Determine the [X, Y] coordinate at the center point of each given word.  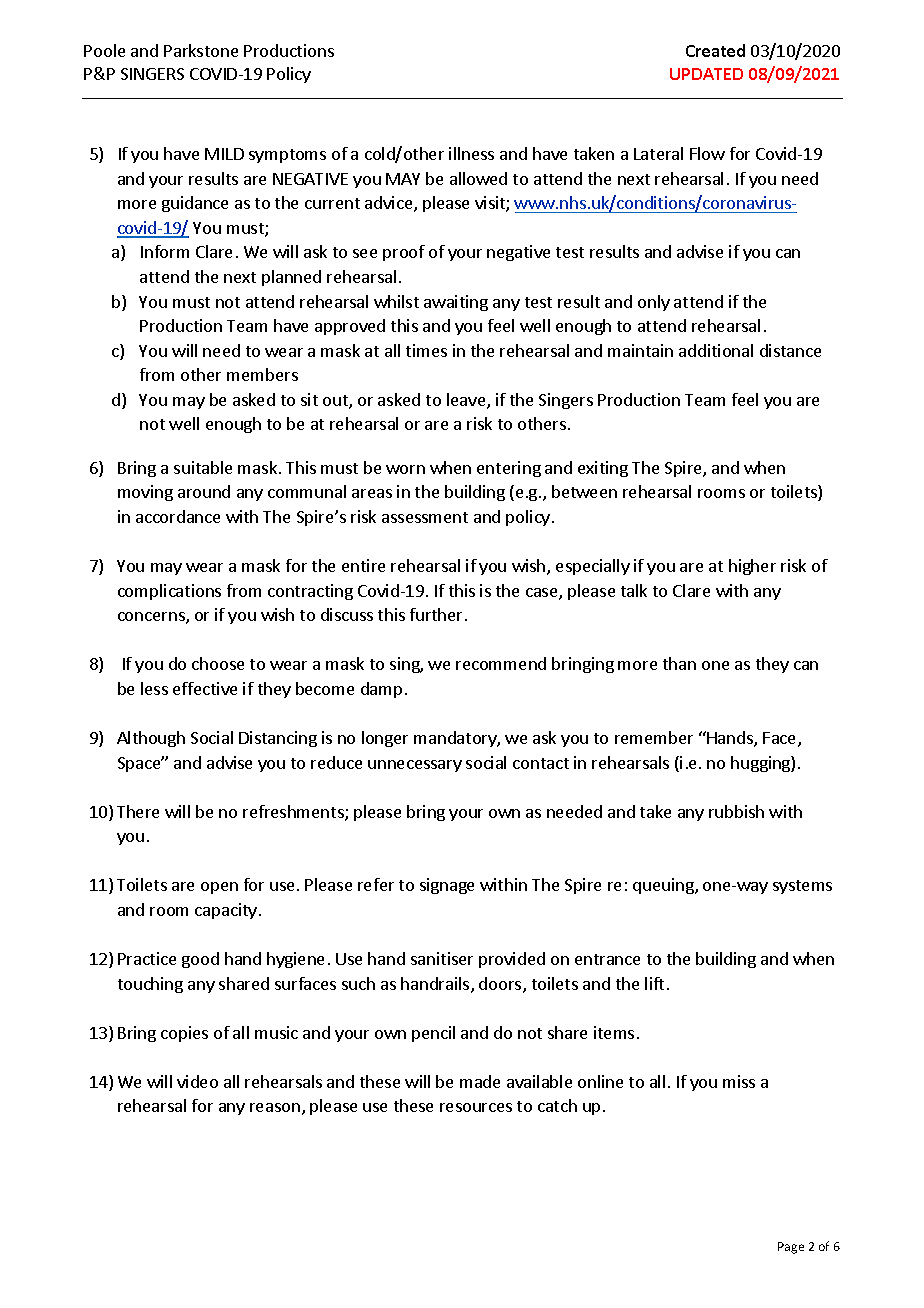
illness [471, 153]
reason [275, 1107]
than [679, 663]
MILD [224, 154]
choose [218, 663]
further [438, 614]
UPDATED [706, 74]
